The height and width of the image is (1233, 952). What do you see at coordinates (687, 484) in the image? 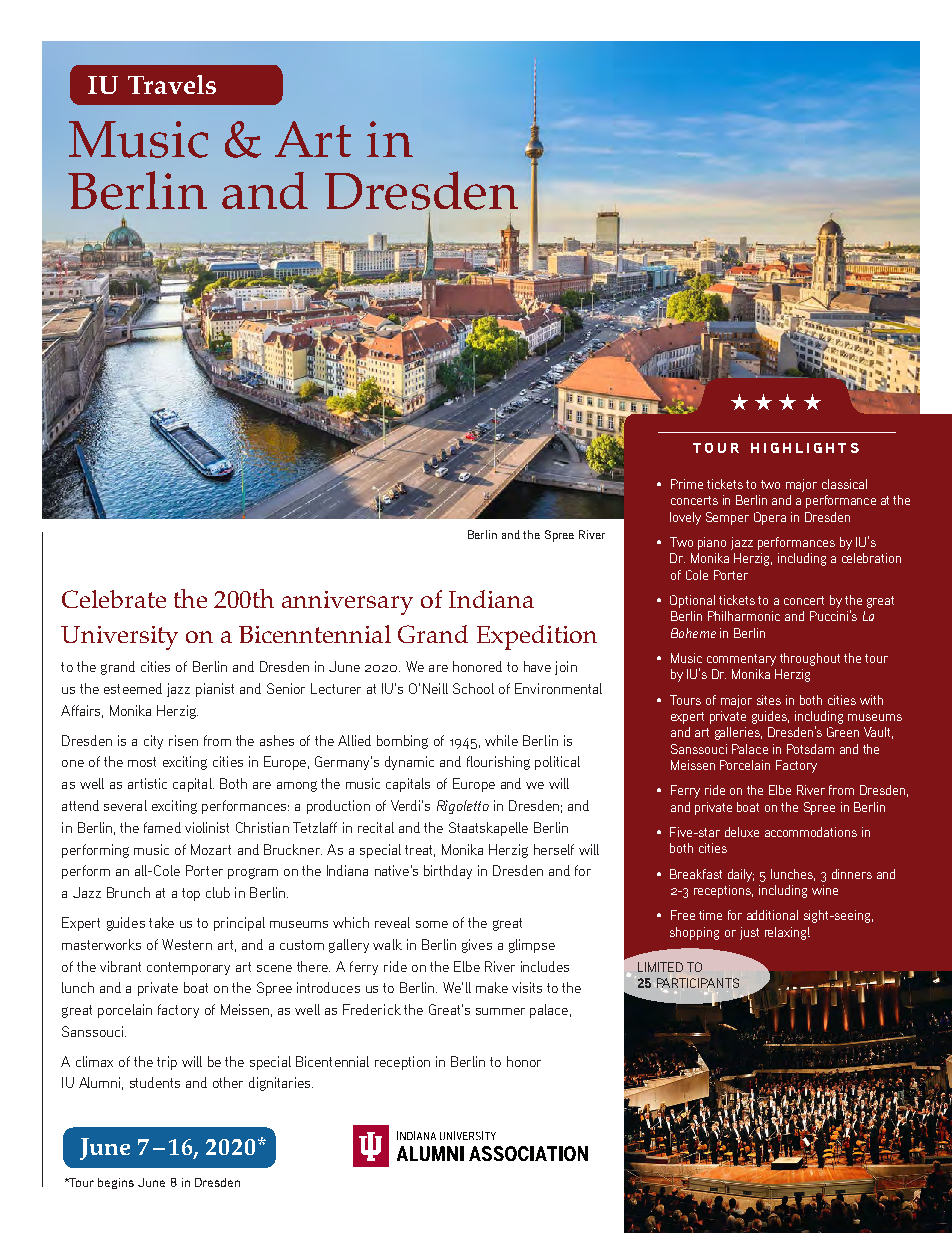
I see `Prime` at bounding box center [687, 484].
